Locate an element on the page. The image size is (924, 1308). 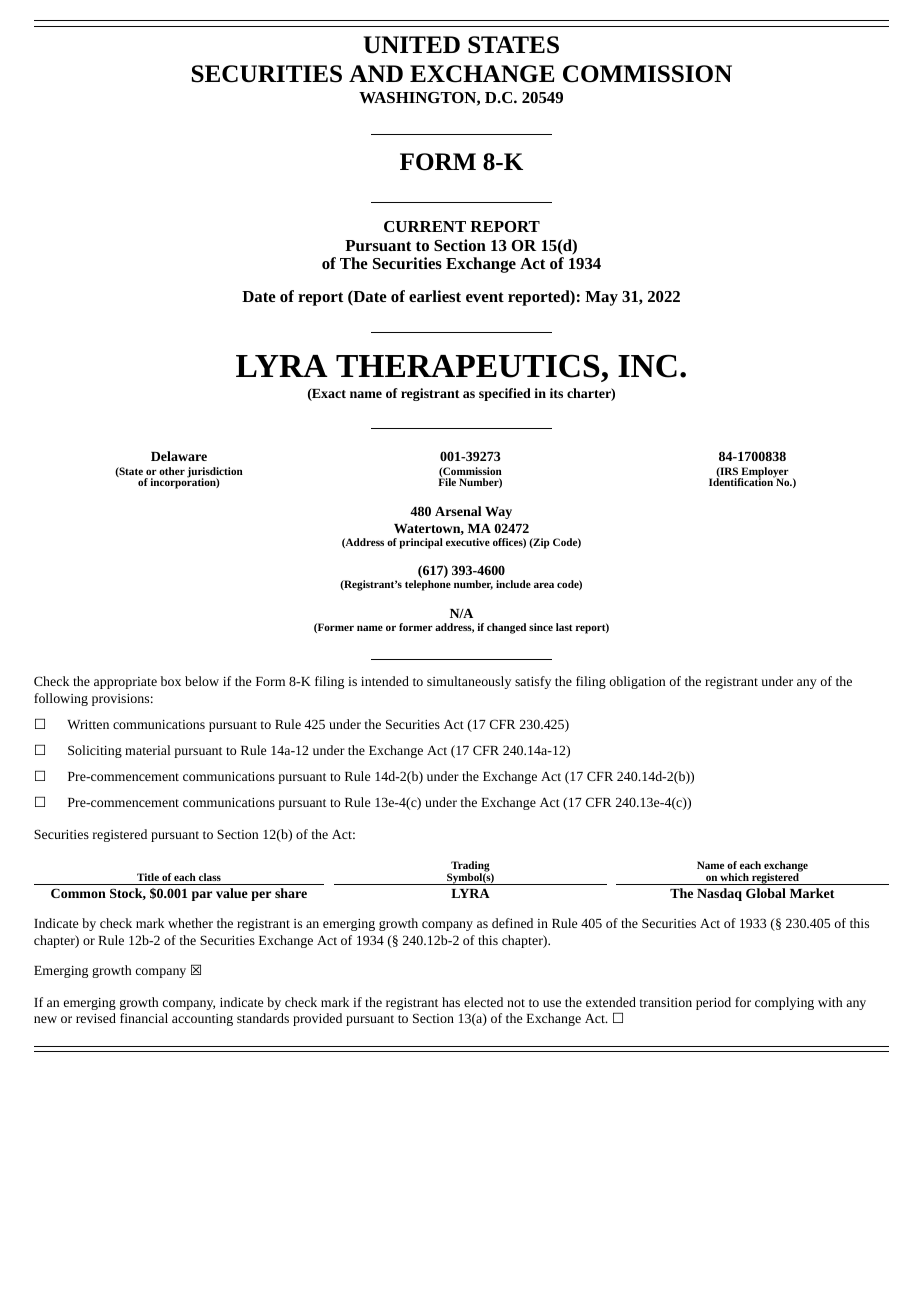
financial is located at coordinates (144, 1018).
